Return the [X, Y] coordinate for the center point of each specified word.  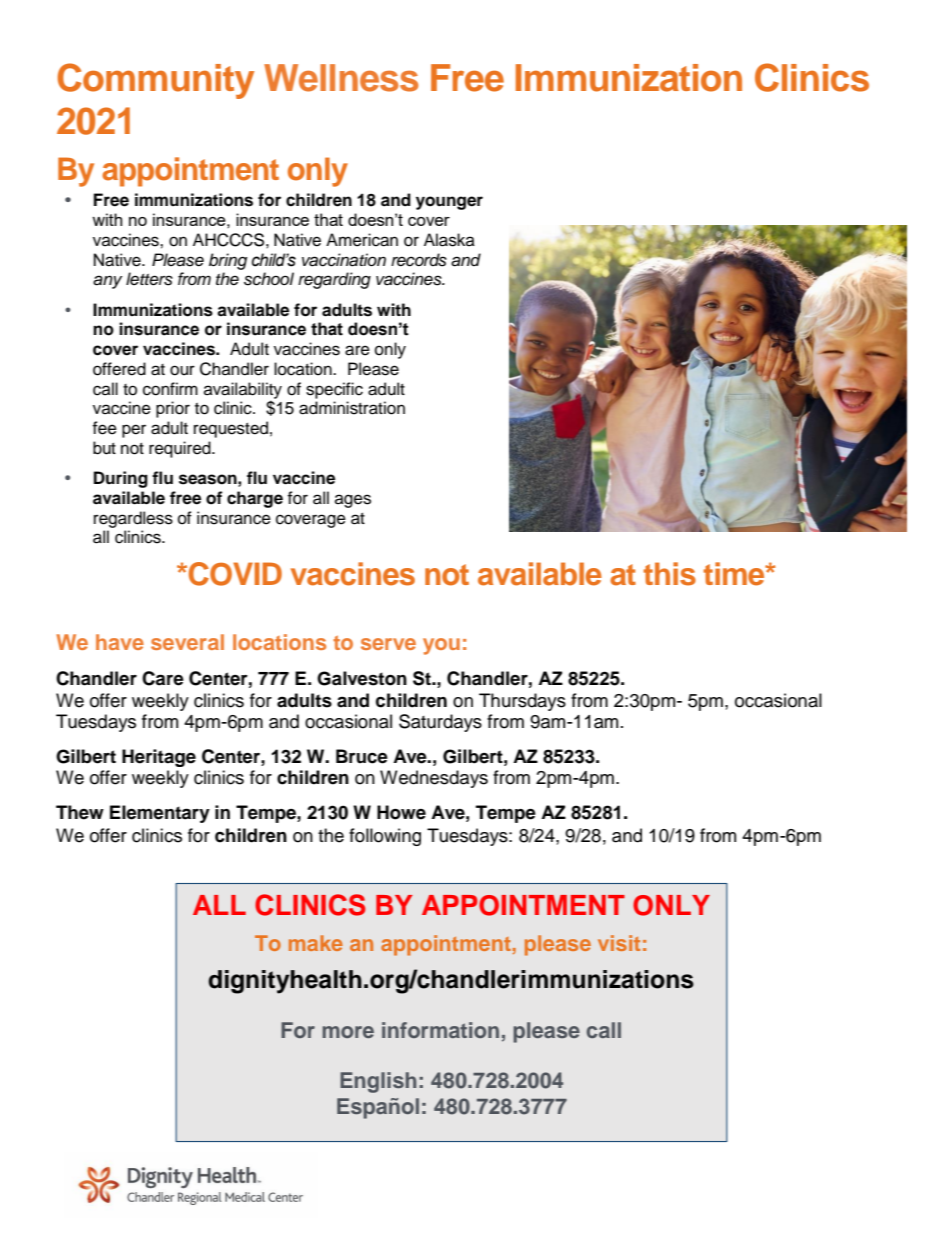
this [669, 574]
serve [388, 644]
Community [155, 81]
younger [449, 203]
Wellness [341, 78]
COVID [235, 574]
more [348, 1032]
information [440, 1030]
